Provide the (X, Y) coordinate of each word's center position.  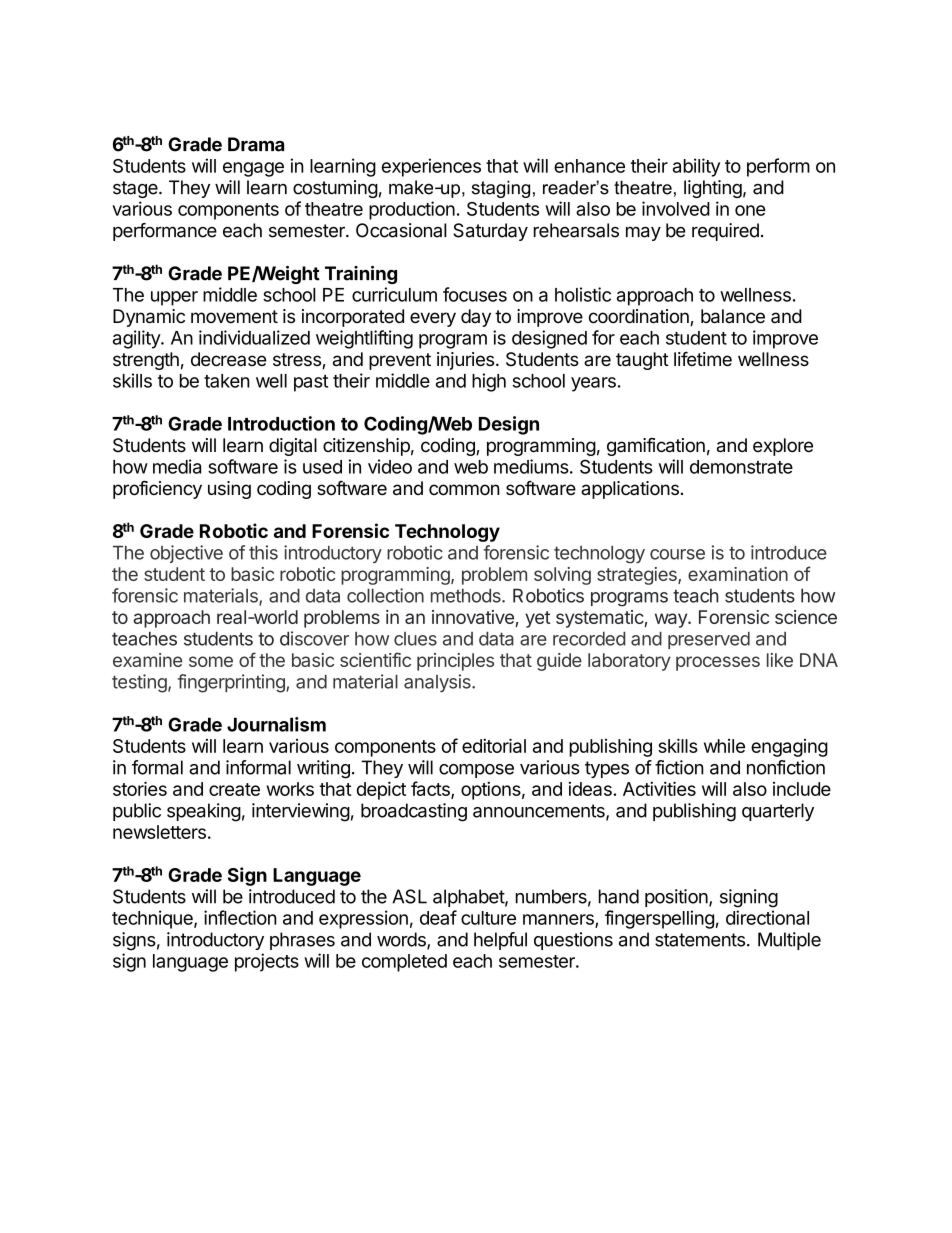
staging (501, 189)
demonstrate (741, 467)
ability (696, 167)
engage (253, 169)
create (234, 789)
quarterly (778, 812)
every (433, 319)
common (464, 490)
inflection (240, 917)
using (229, 490)
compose (476, 771)
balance (733, 316)
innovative (474, 618)
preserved (709, 640)
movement (234, 316)
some (211, 661)
